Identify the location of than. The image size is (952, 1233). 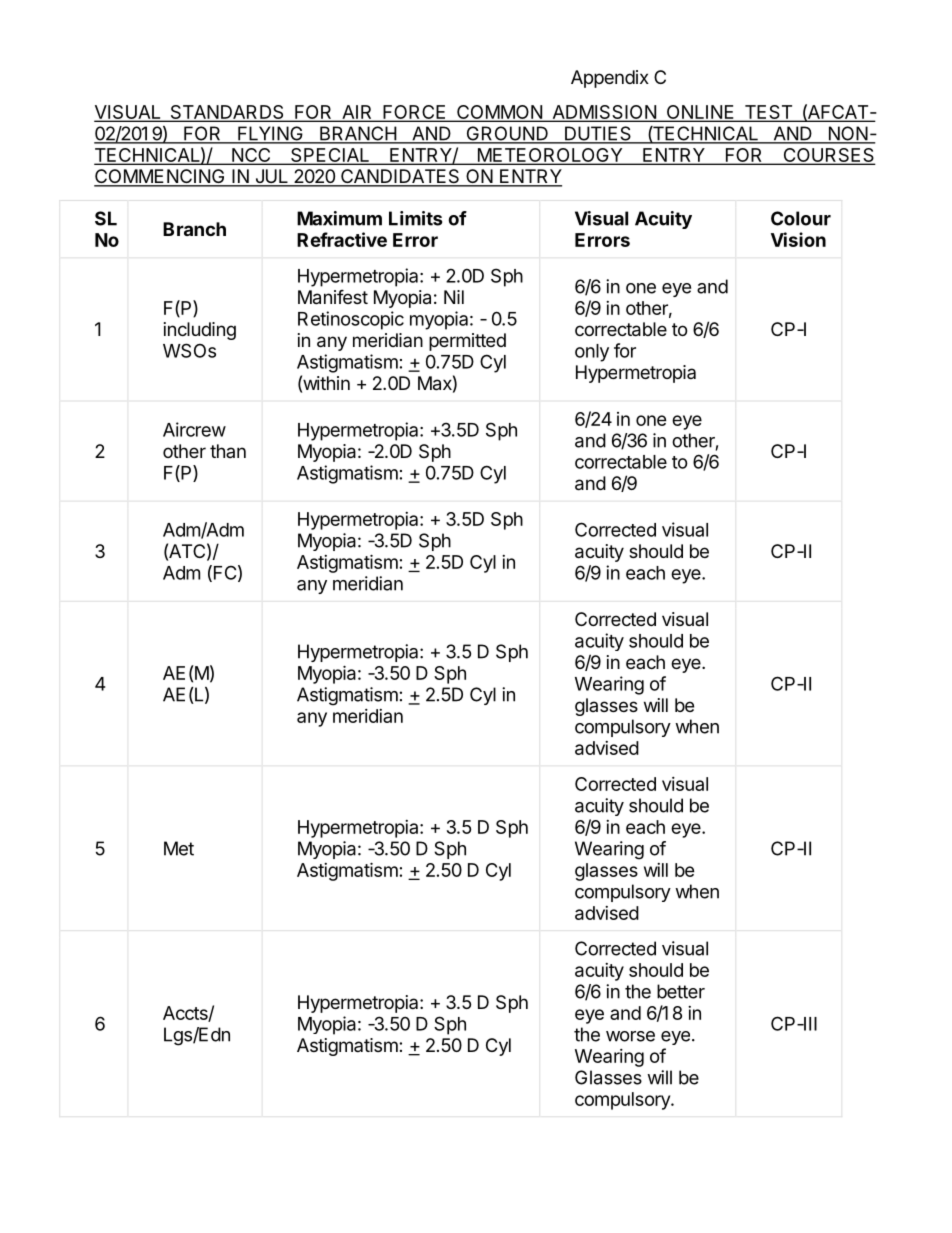
(228, 451).
